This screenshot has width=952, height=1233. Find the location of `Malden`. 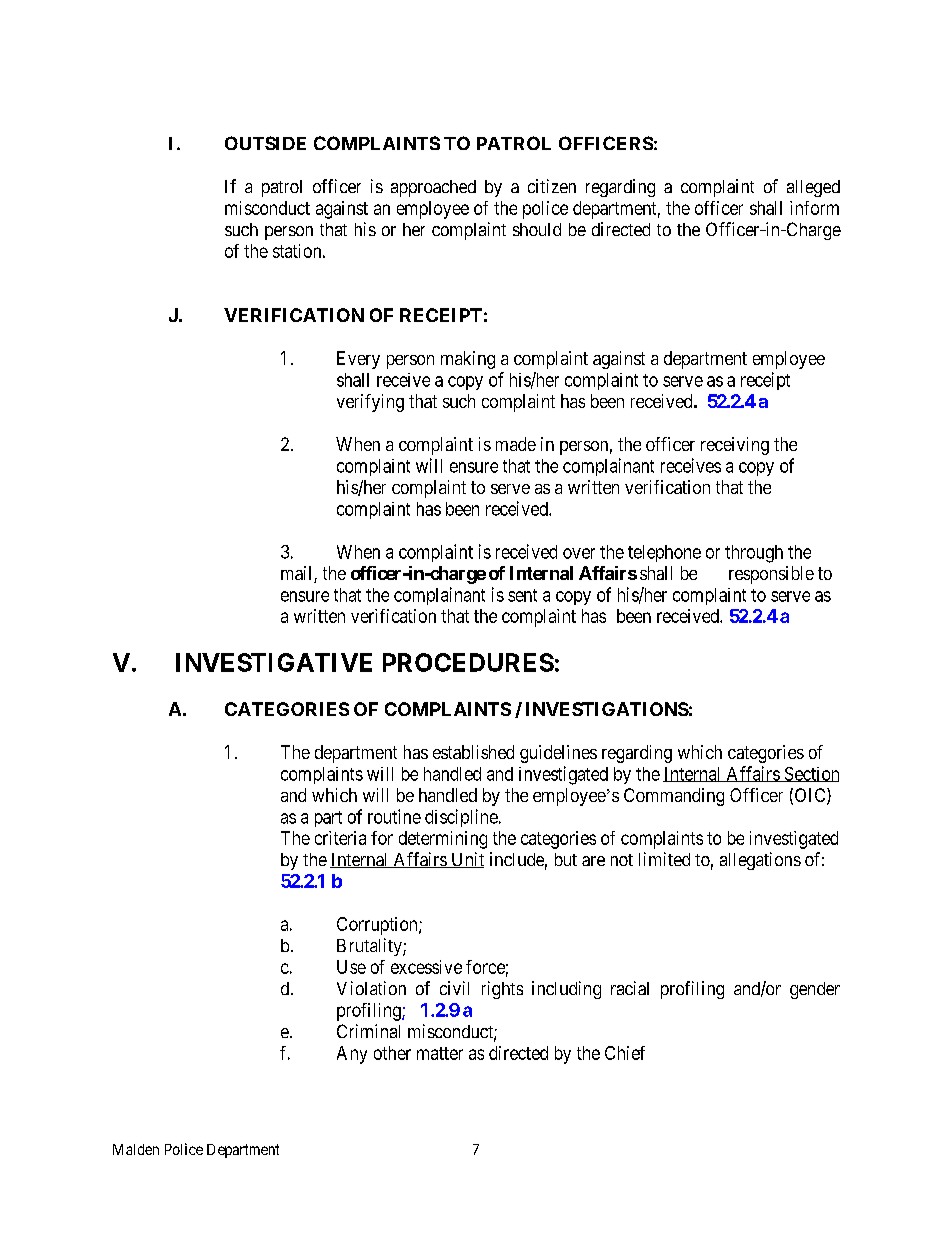

Malden is located at coordinates (136, 1149).
